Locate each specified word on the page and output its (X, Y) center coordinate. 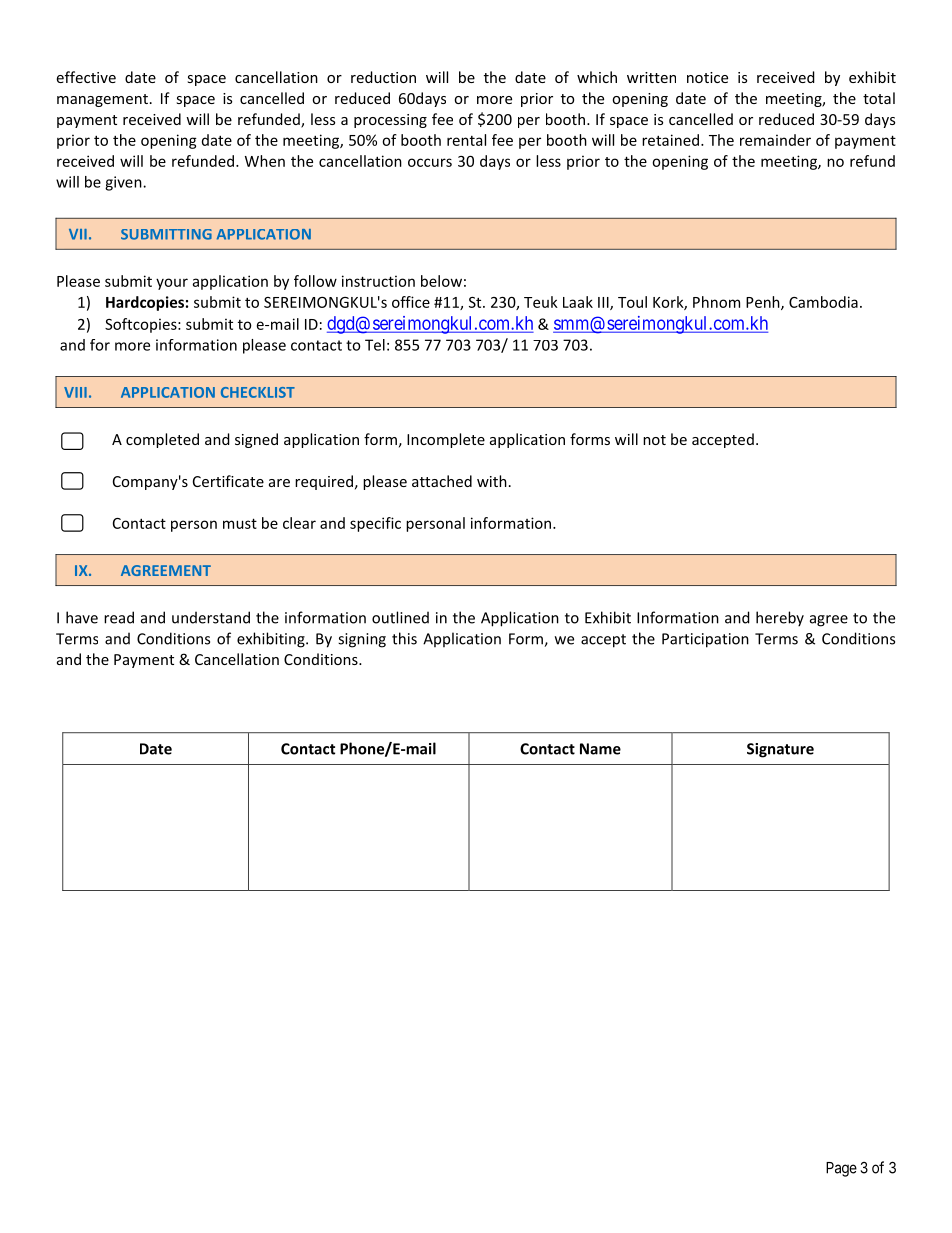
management (102, 100)
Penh (764, 303)
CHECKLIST (258, 392)
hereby (780, 619)
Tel (375, 345)
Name (600, 749)
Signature (780, 750)
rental (466, 140)
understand (211, 617)
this (404, 638)
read (119, 617)
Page (841, 1169)
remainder (775, 140)
